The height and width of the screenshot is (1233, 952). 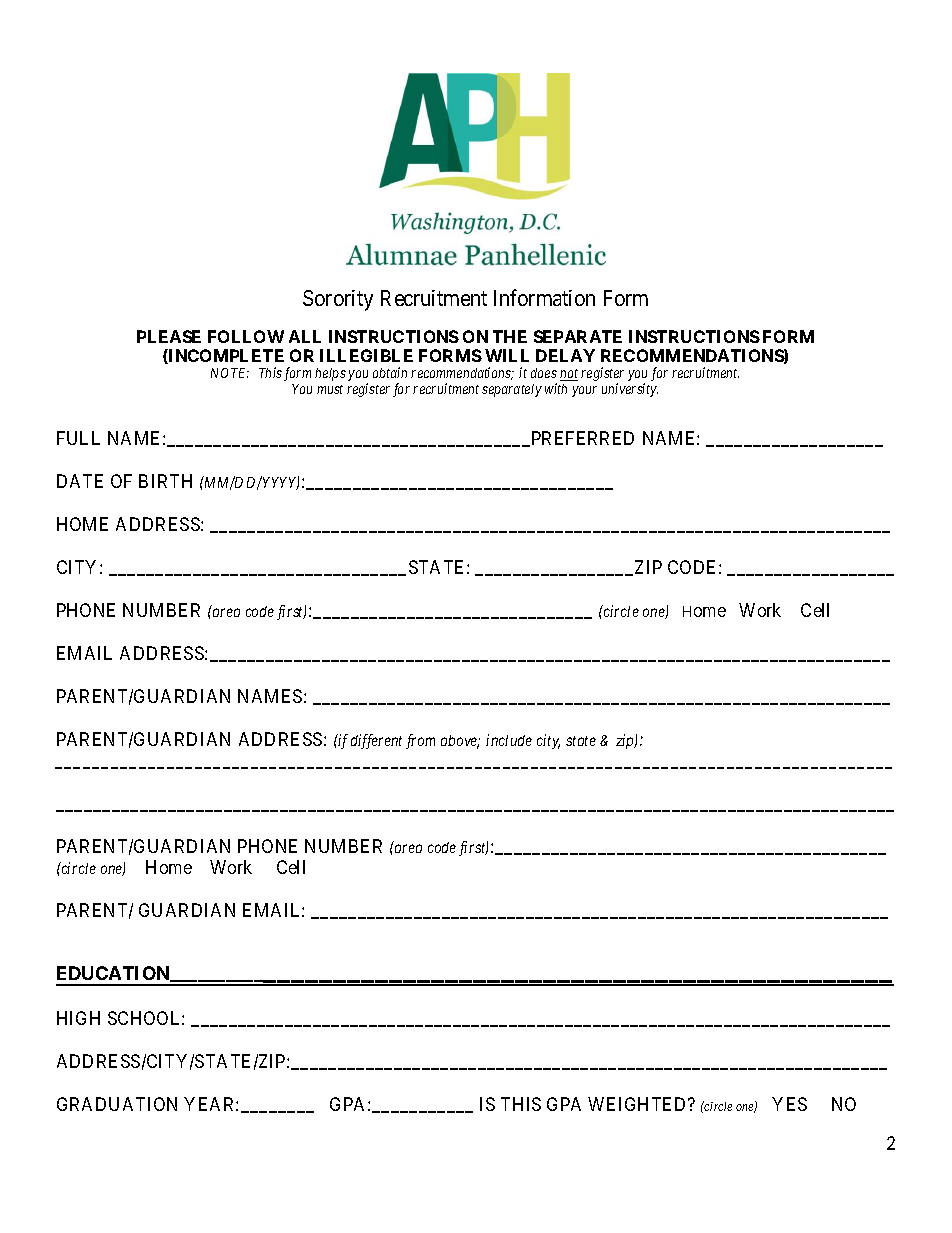 I want to click on above, so click(x=460, y=742).
